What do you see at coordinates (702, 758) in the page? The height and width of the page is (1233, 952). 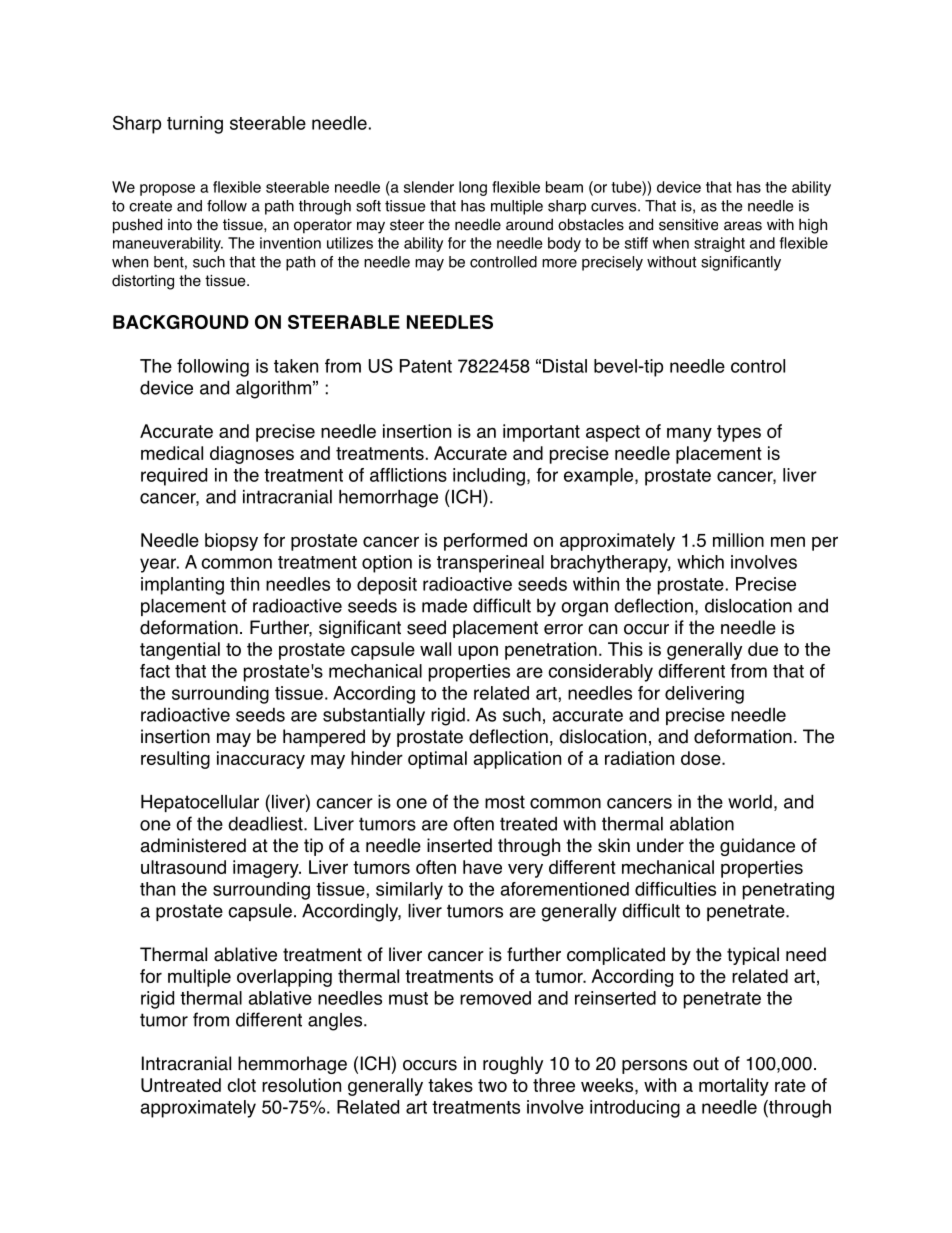 I see `dose` at bounding box center [702, 758].
